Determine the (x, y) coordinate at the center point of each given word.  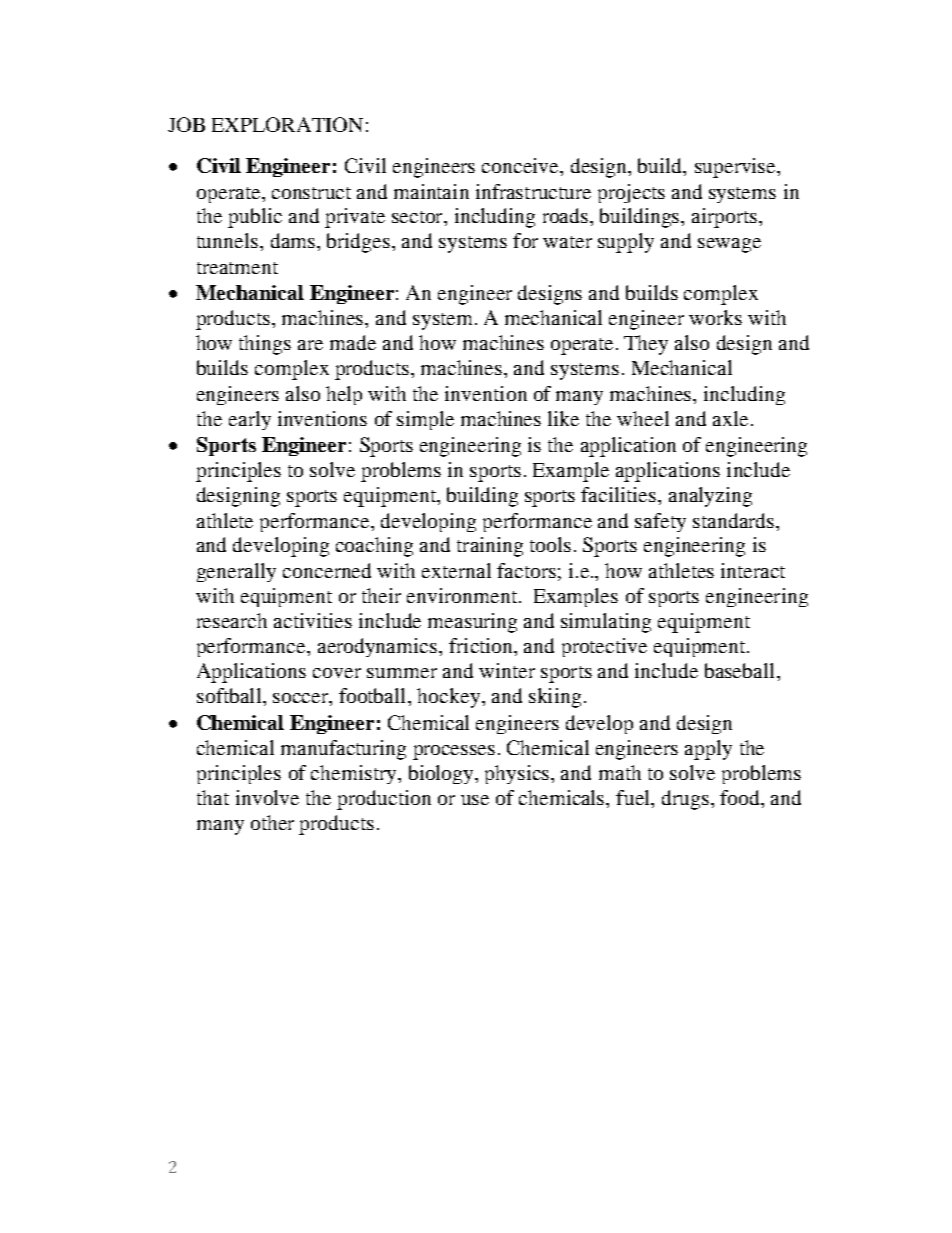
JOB (186, 124)
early (250, 420)
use (475, 800)
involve (267, 797)
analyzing (710, 497)
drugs (685, 800)
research (232, 620)
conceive (521, 165)
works (715, 317)
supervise (736, 168)
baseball (739, 670)
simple (425, 420)
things (265, 345)
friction (482, 645)
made (353, 342)
